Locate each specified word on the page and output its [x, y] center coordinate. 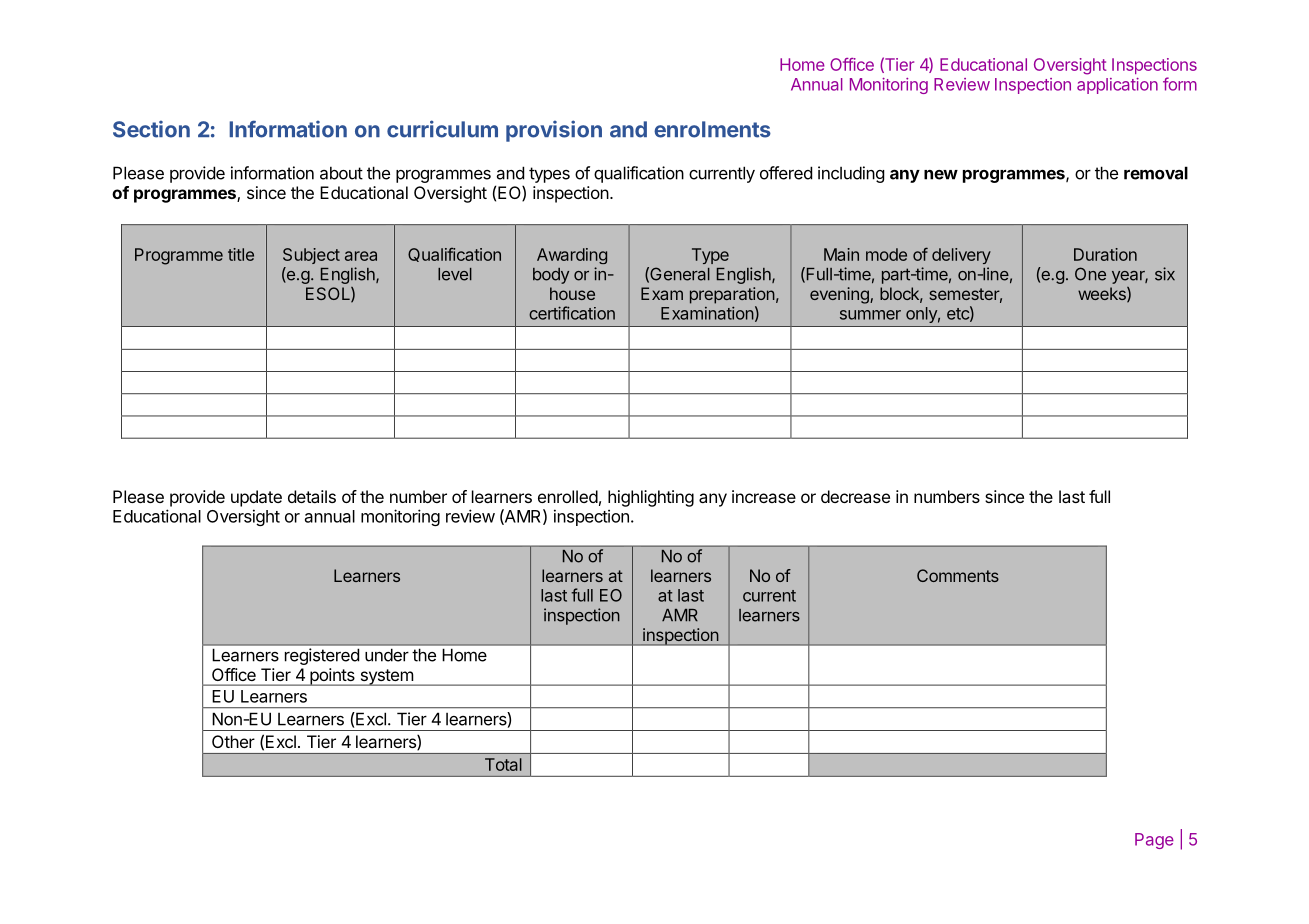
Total [503, 764]
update [256, 498]
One [1090, 274]
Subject [311, 256]
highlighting [651, 498]
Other [233, 741]
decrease [855, 496]
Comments [958, 575]
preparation [732, 295]
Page [1154, 841]
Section [151, 129]
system [386, 677]
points [332, 677]
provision [554, 131]
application [1117, 86]
